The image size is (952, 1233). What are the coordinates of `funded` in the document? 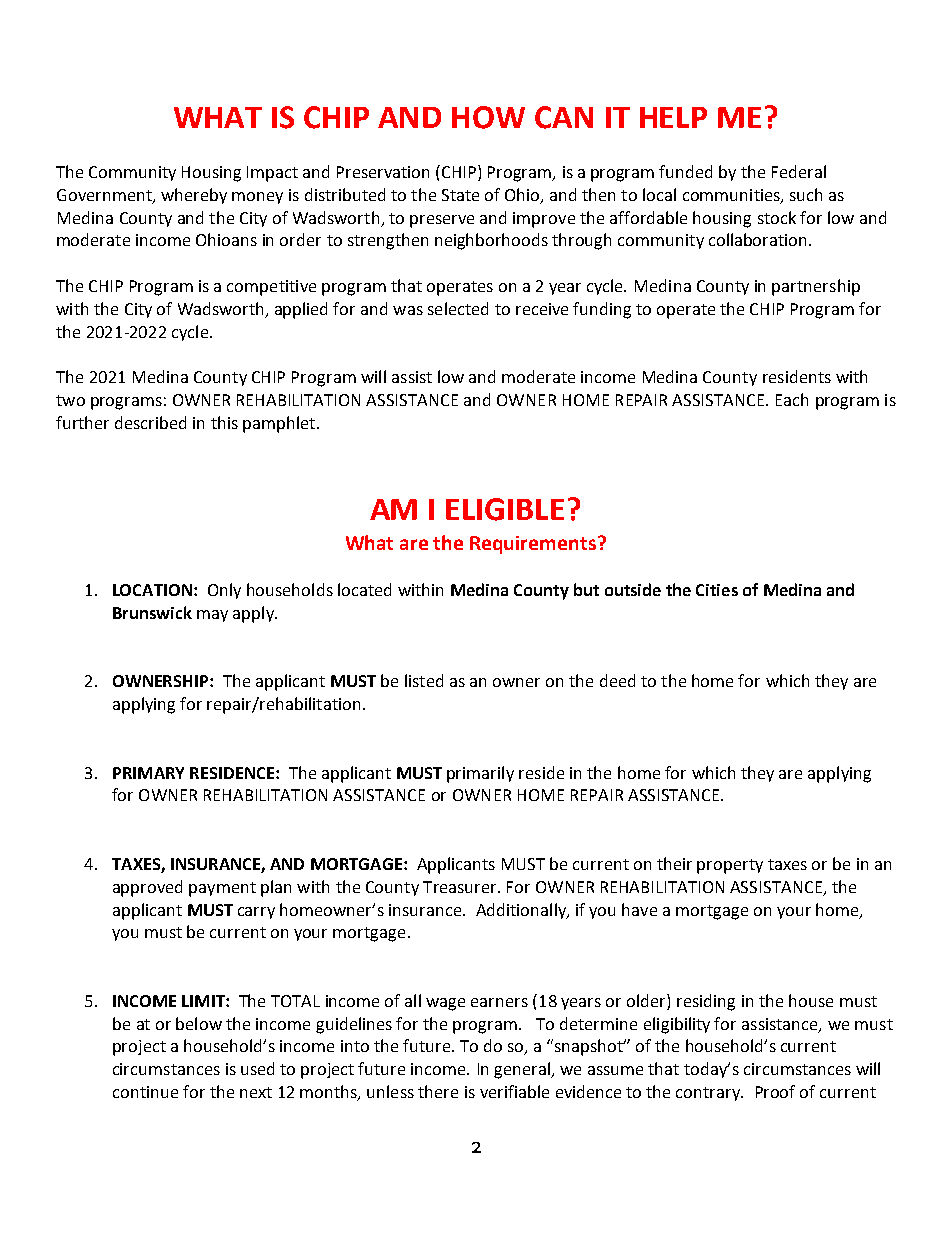 It's located at (685, 171).
